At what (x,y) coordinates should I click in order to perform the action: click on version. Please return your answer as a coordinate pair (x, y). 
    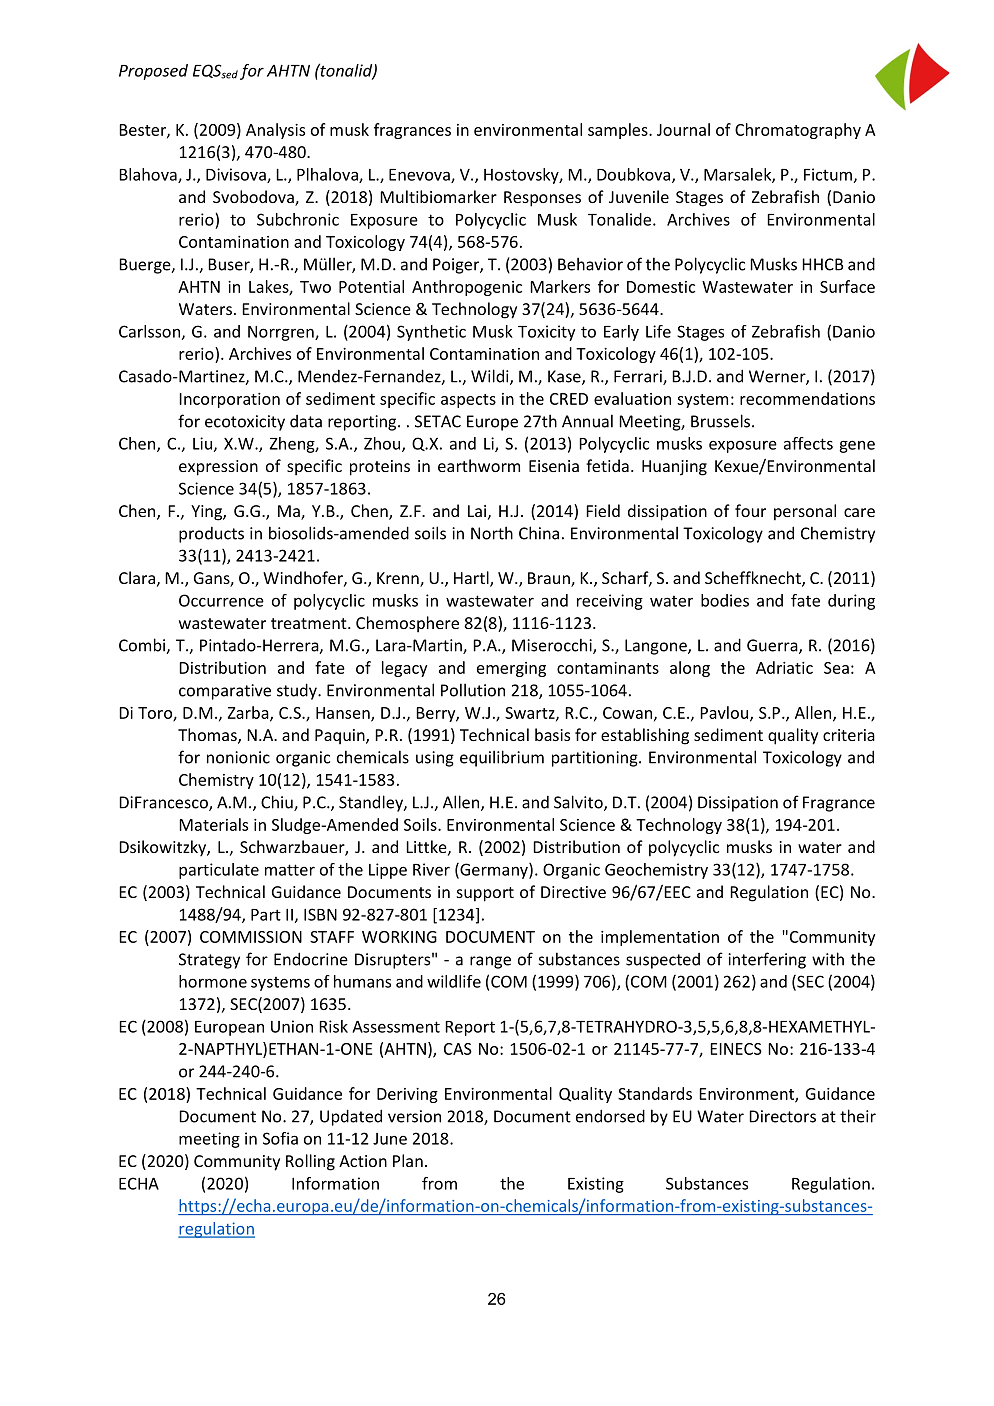
    Looking at the image, I should click on (414, 1116).
